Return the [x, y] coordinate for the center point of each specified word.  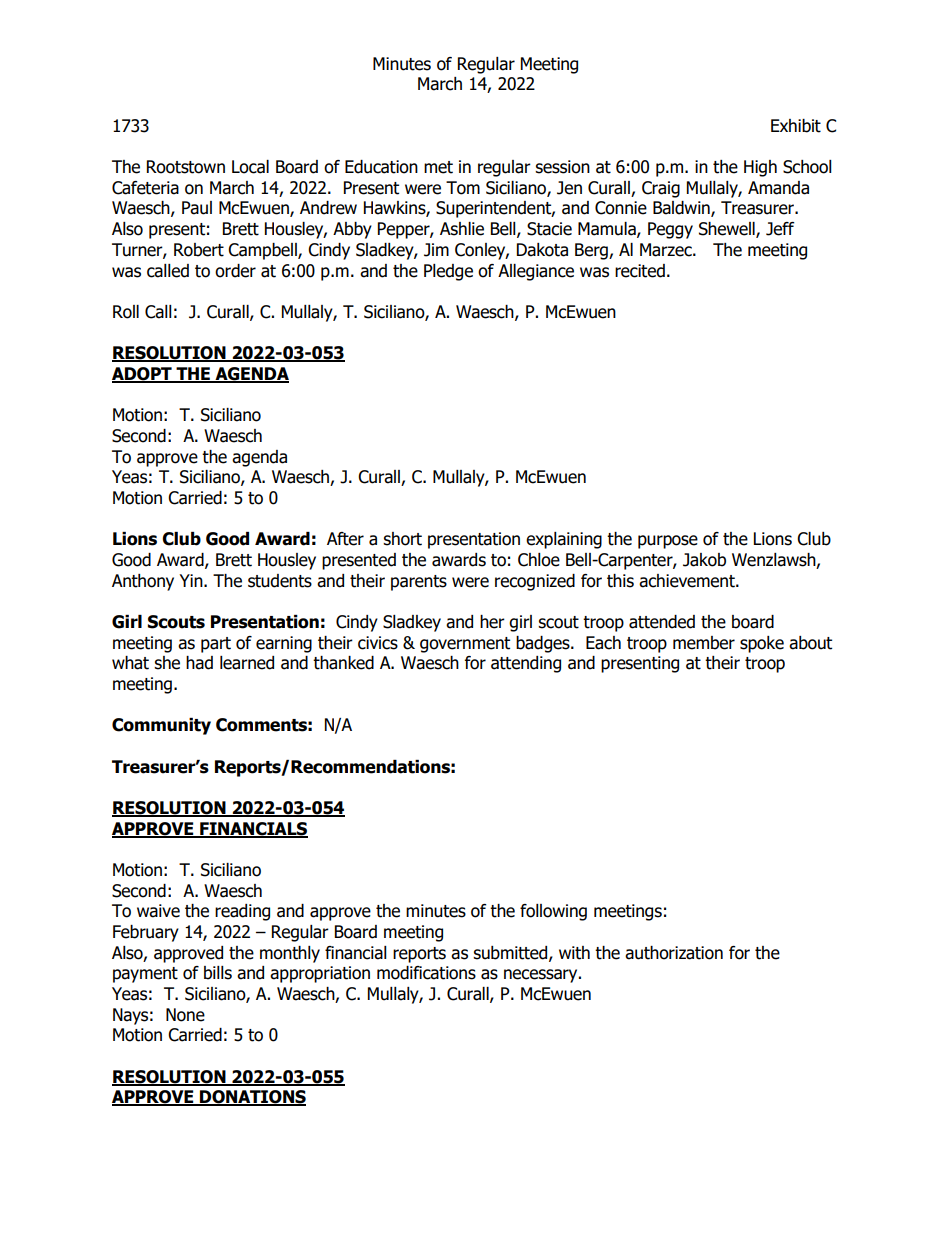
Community [161, 726]
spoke [762, 644]
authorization [674, 953]
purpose [668, 542]
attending [526, 664]
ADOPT [143, 375]
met [438, 167]
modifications [426, 973]
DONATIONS [252, 1098]
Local [250, 167]
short [402, 539]
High [760, 168]
